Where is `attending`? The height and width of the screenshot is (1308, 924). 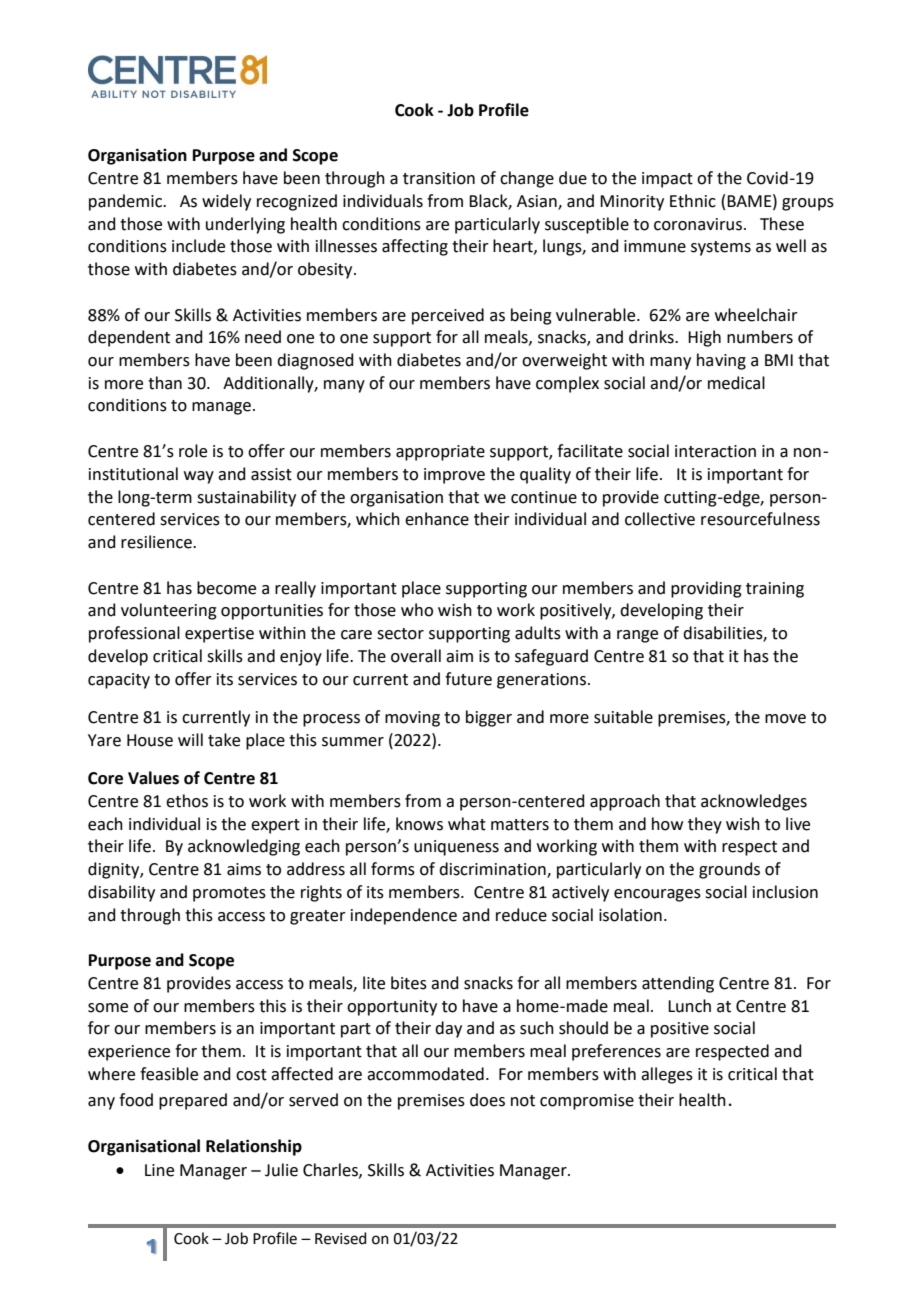 attending is located at coordinates (678, 984).
